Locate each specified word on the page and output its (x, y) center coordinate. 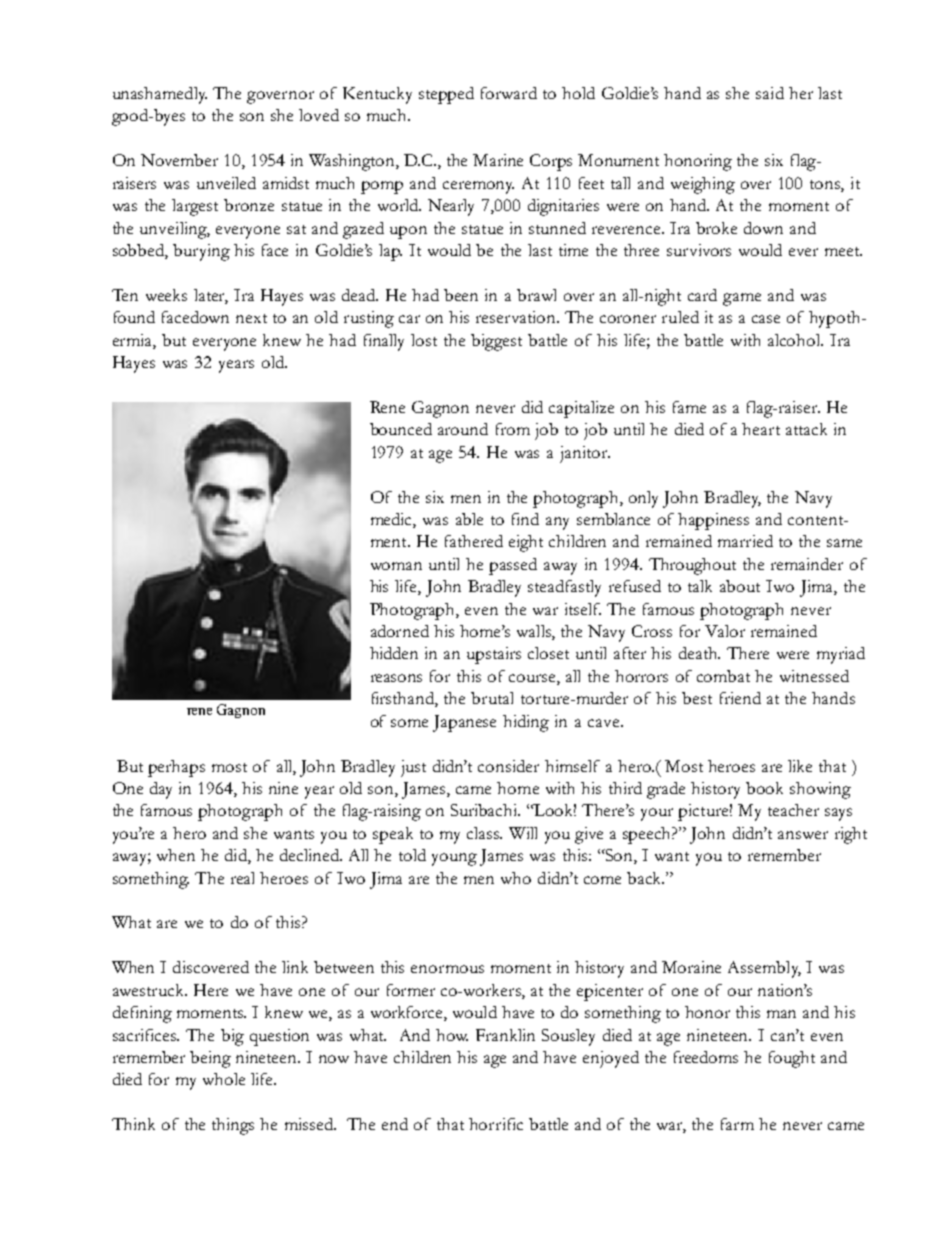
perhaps (176, 768)
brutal (492, 698)
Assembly (764, 969)
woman (396, 566)
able (469, 519)
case (766, 319)
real (242, 878)
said (770, 93)
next (251, 318)
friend (740, 698)
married (745, 541)
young (454, 859)
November (179, 160)
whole (224, 1079)
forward (509, 93)
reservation (517, 317)
